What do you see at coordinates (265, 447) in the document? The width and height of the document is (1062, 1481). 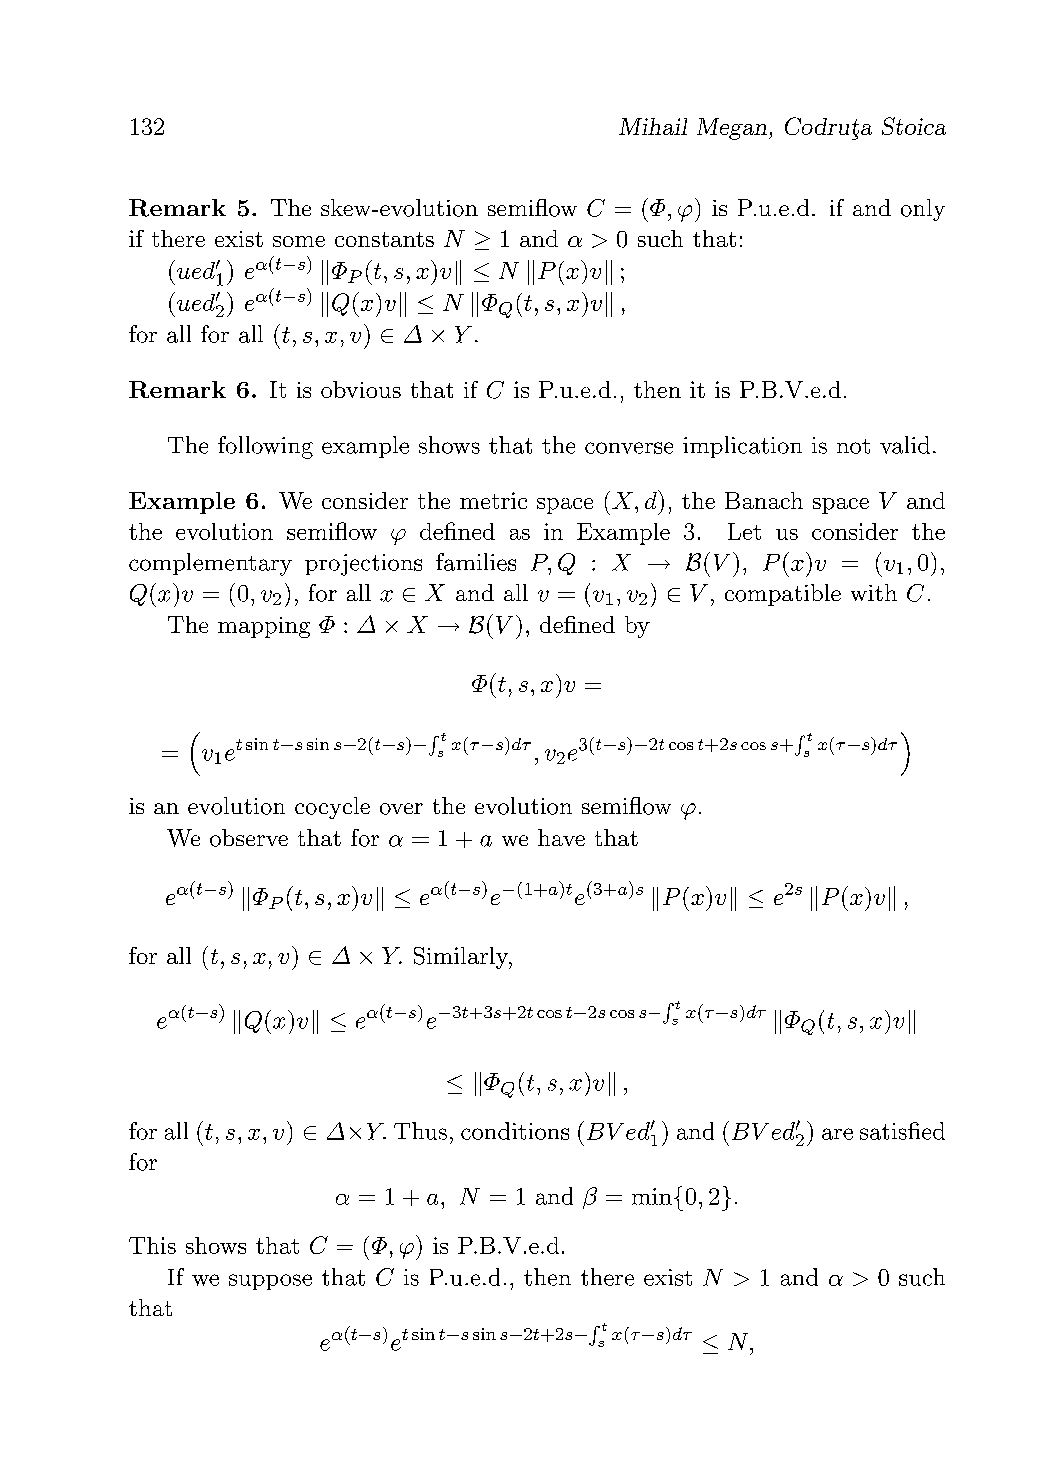 I see `following` at bounding box center [265, 447].
